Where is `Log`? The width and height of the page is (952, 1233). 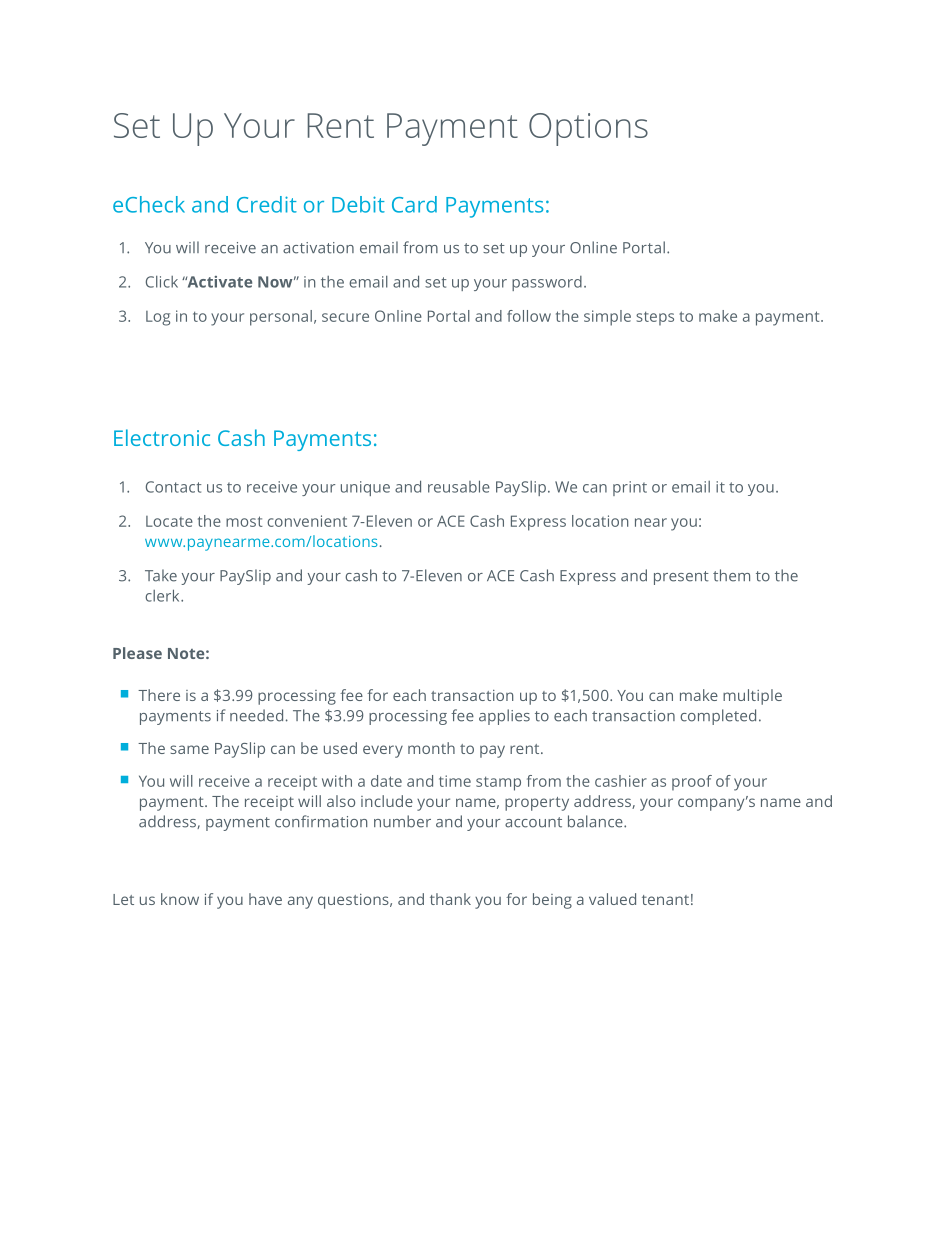 Log is located at coordinates (158, 318).
